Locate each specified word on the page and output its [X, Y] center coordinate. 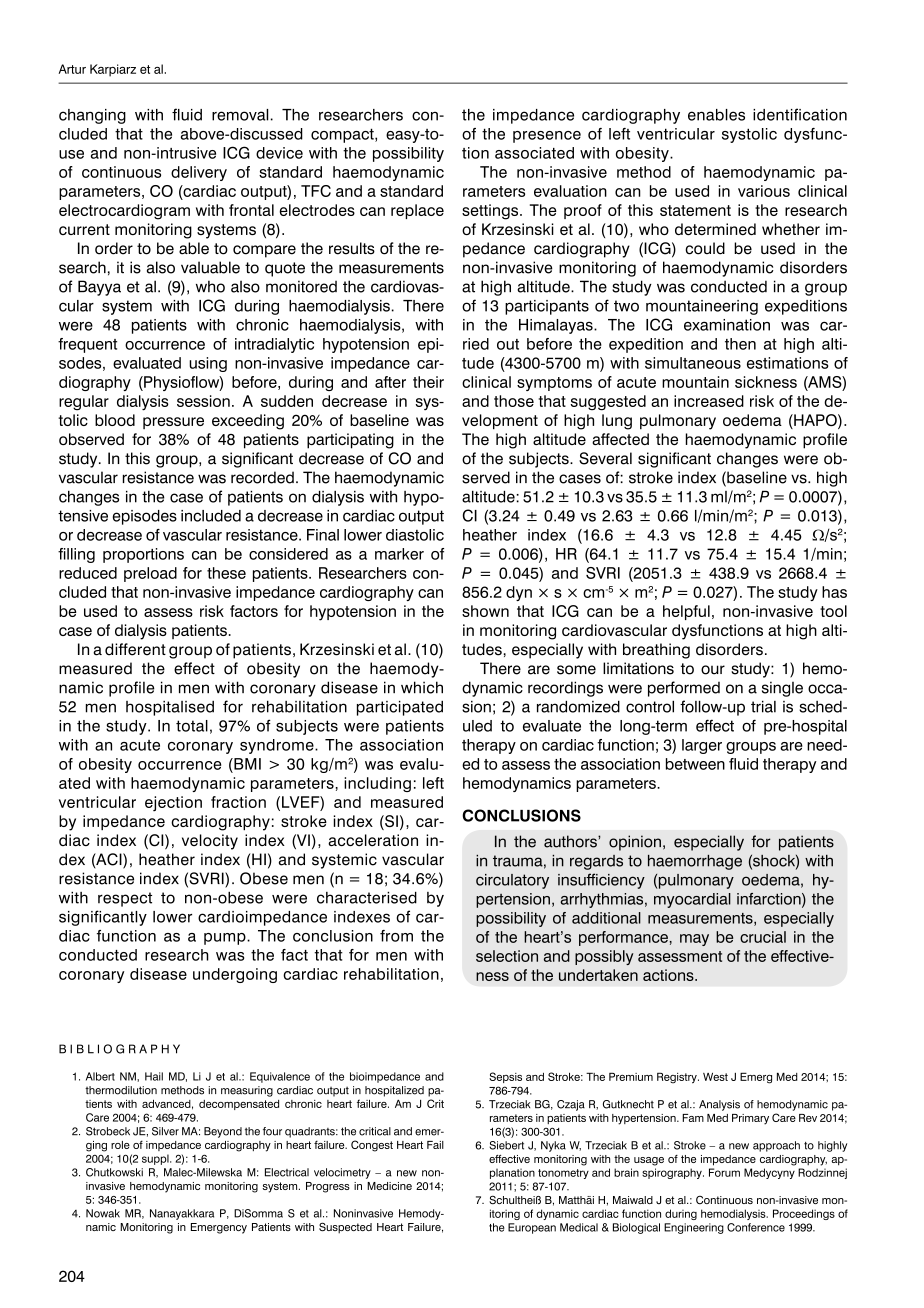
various [764, 191]
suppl [156, 1159]
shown [485, 611]
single [782, 689]
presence [547, 137]
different [135, 649]
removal [240, 115]
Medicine [389, 1186]
